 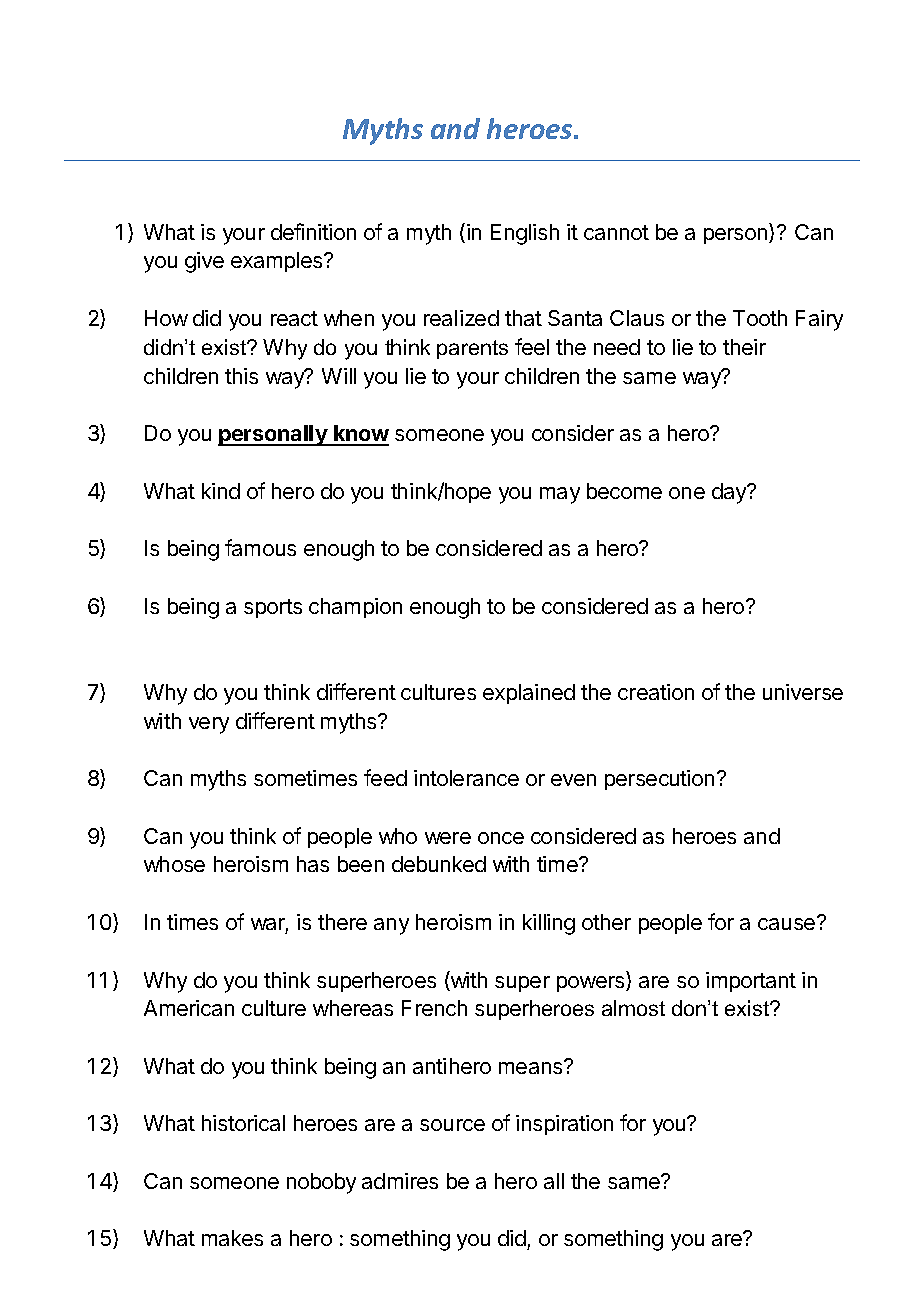 I want to click on persecution, so click(x=659, y=780).
